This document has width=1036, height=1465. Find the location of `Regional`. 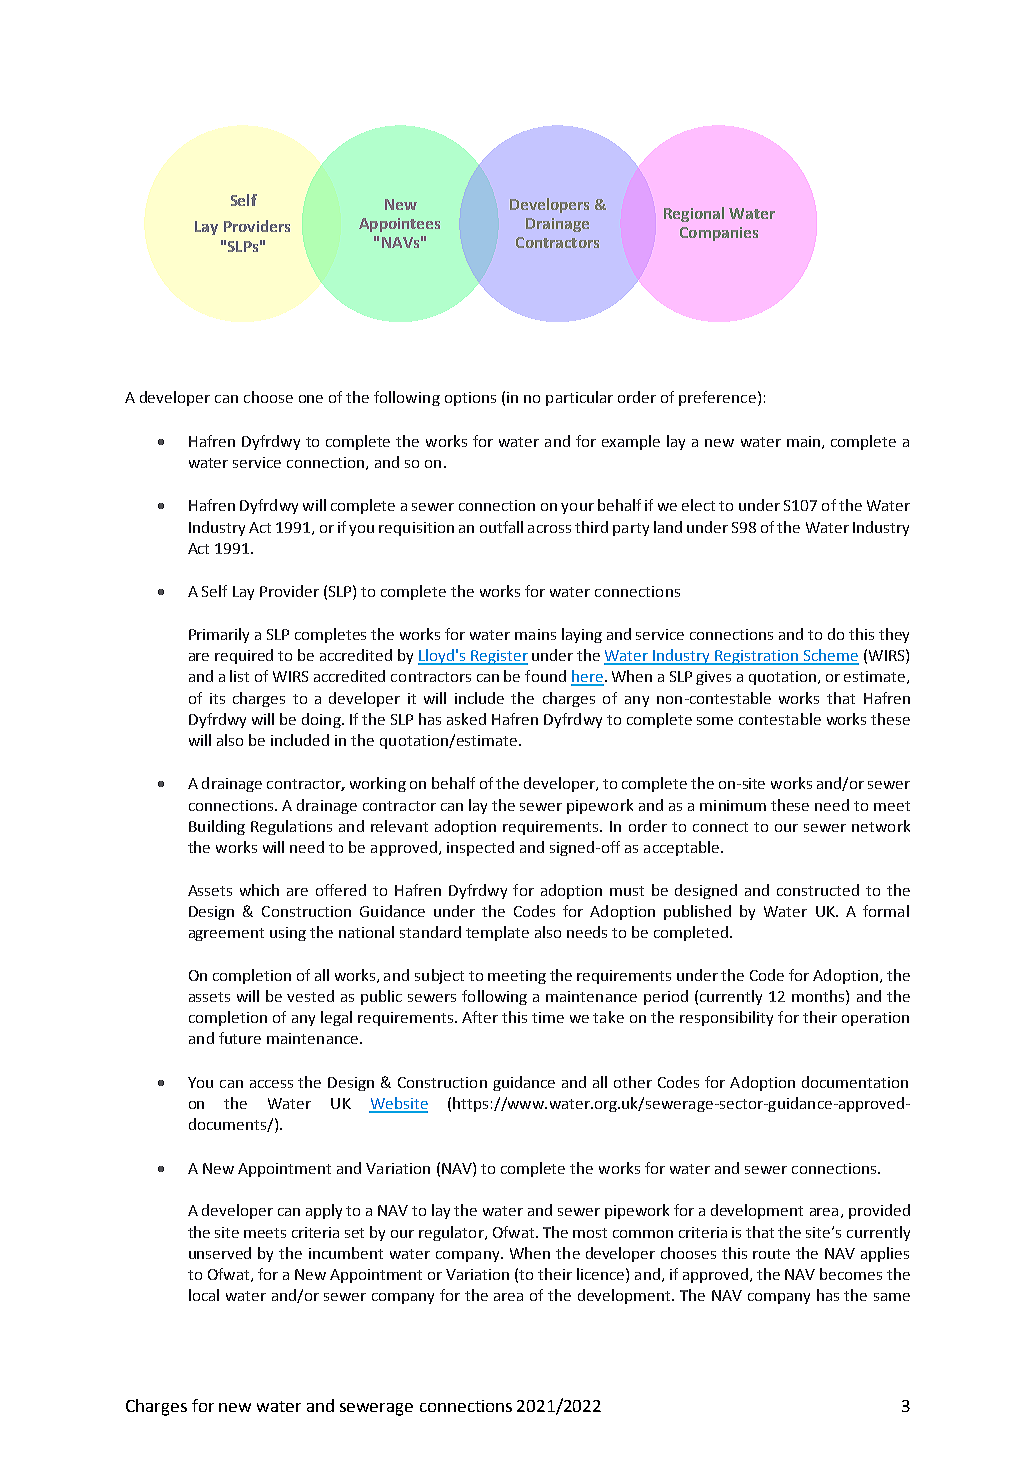

Regional is located at coordinates (694, 214).
